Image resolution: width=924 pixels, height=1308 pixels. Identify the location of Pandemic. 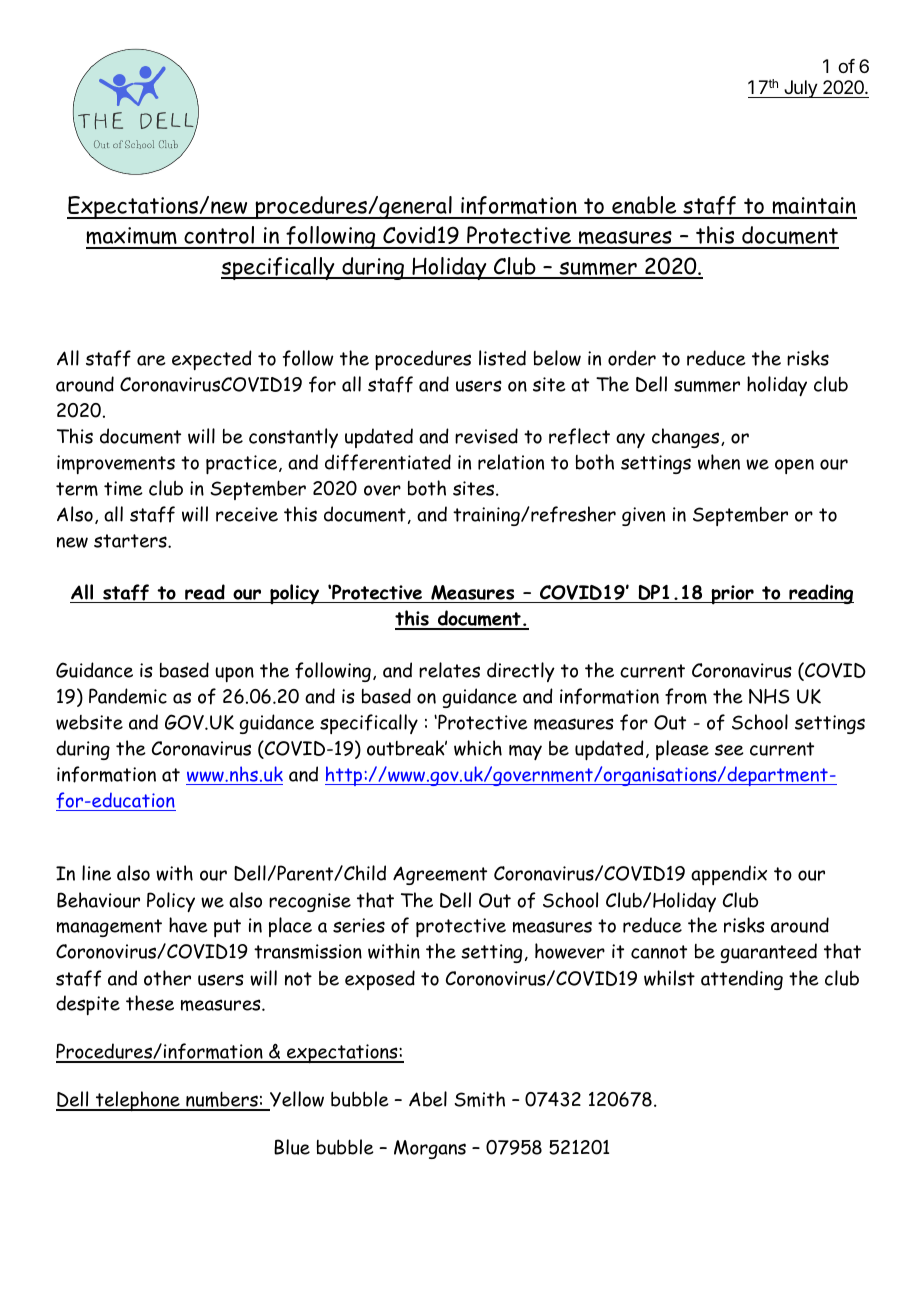
(128, 696).
